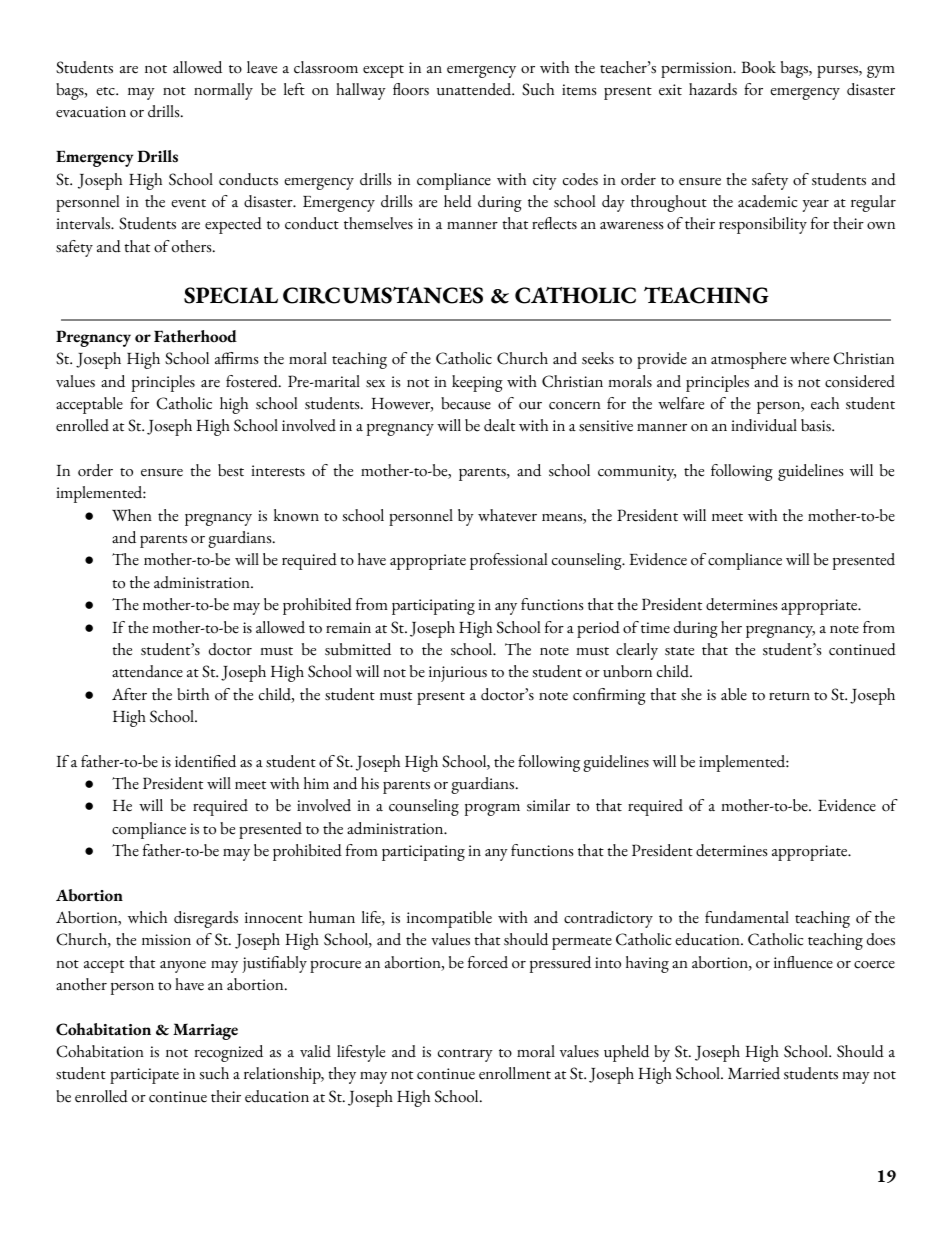  Describe the element at coordinates (465, 1055) in the page. I see `contrary` at that location.
